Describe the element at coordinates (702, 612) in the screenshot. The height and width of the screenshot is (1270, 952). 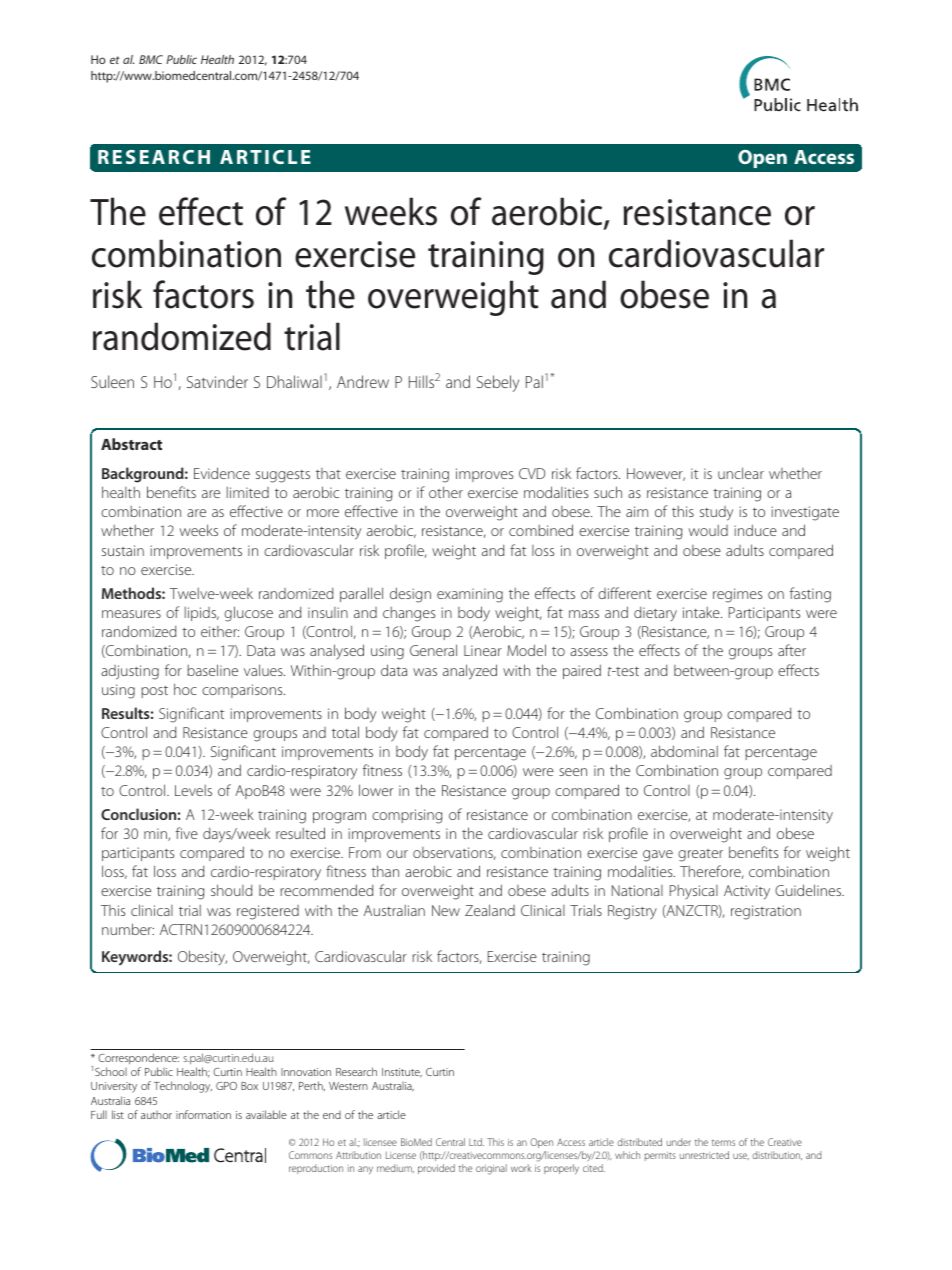
I see `intake` at that location.
